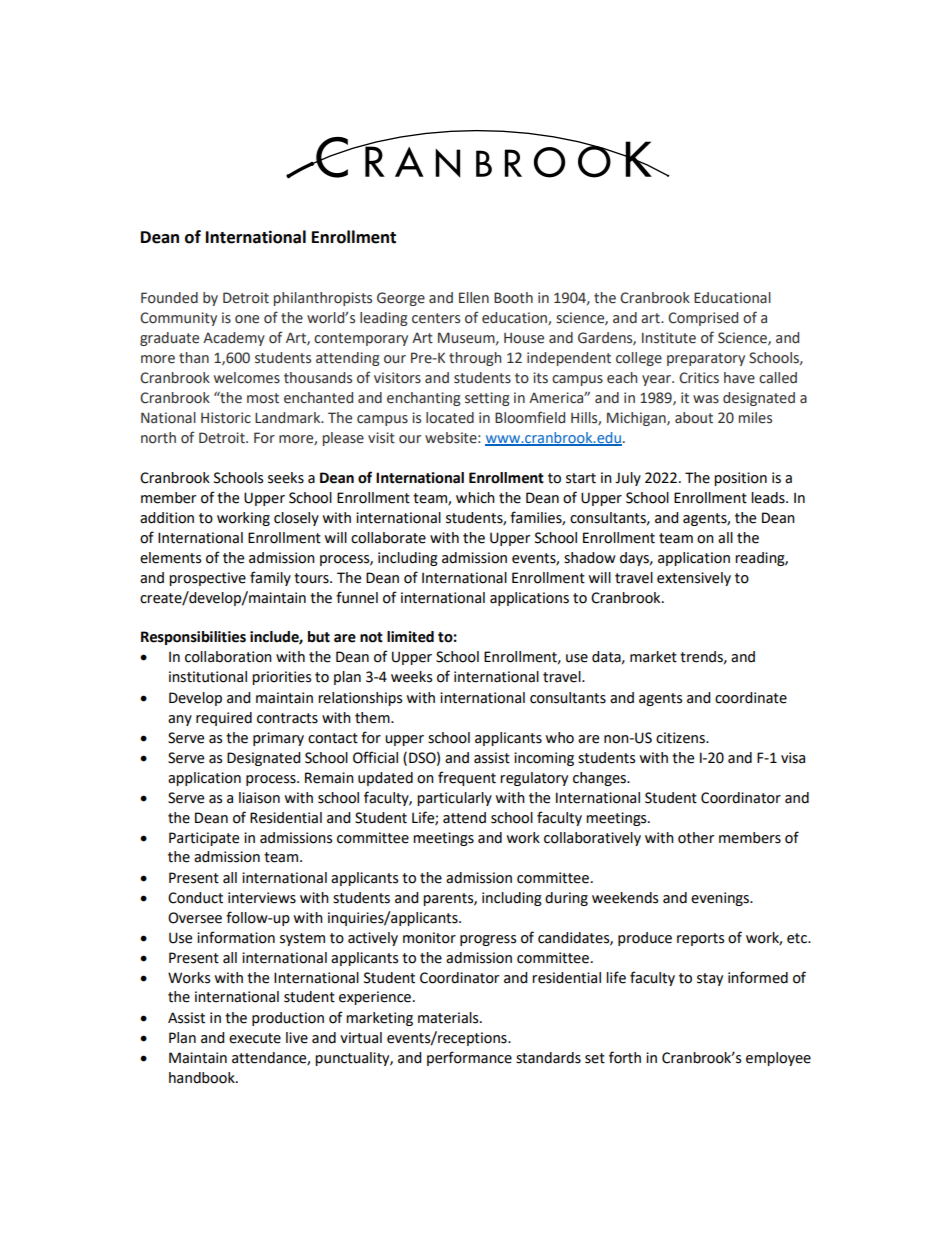 This screenshot has width=952, height=1233. I want to click on liaison, so click(259, 798).
